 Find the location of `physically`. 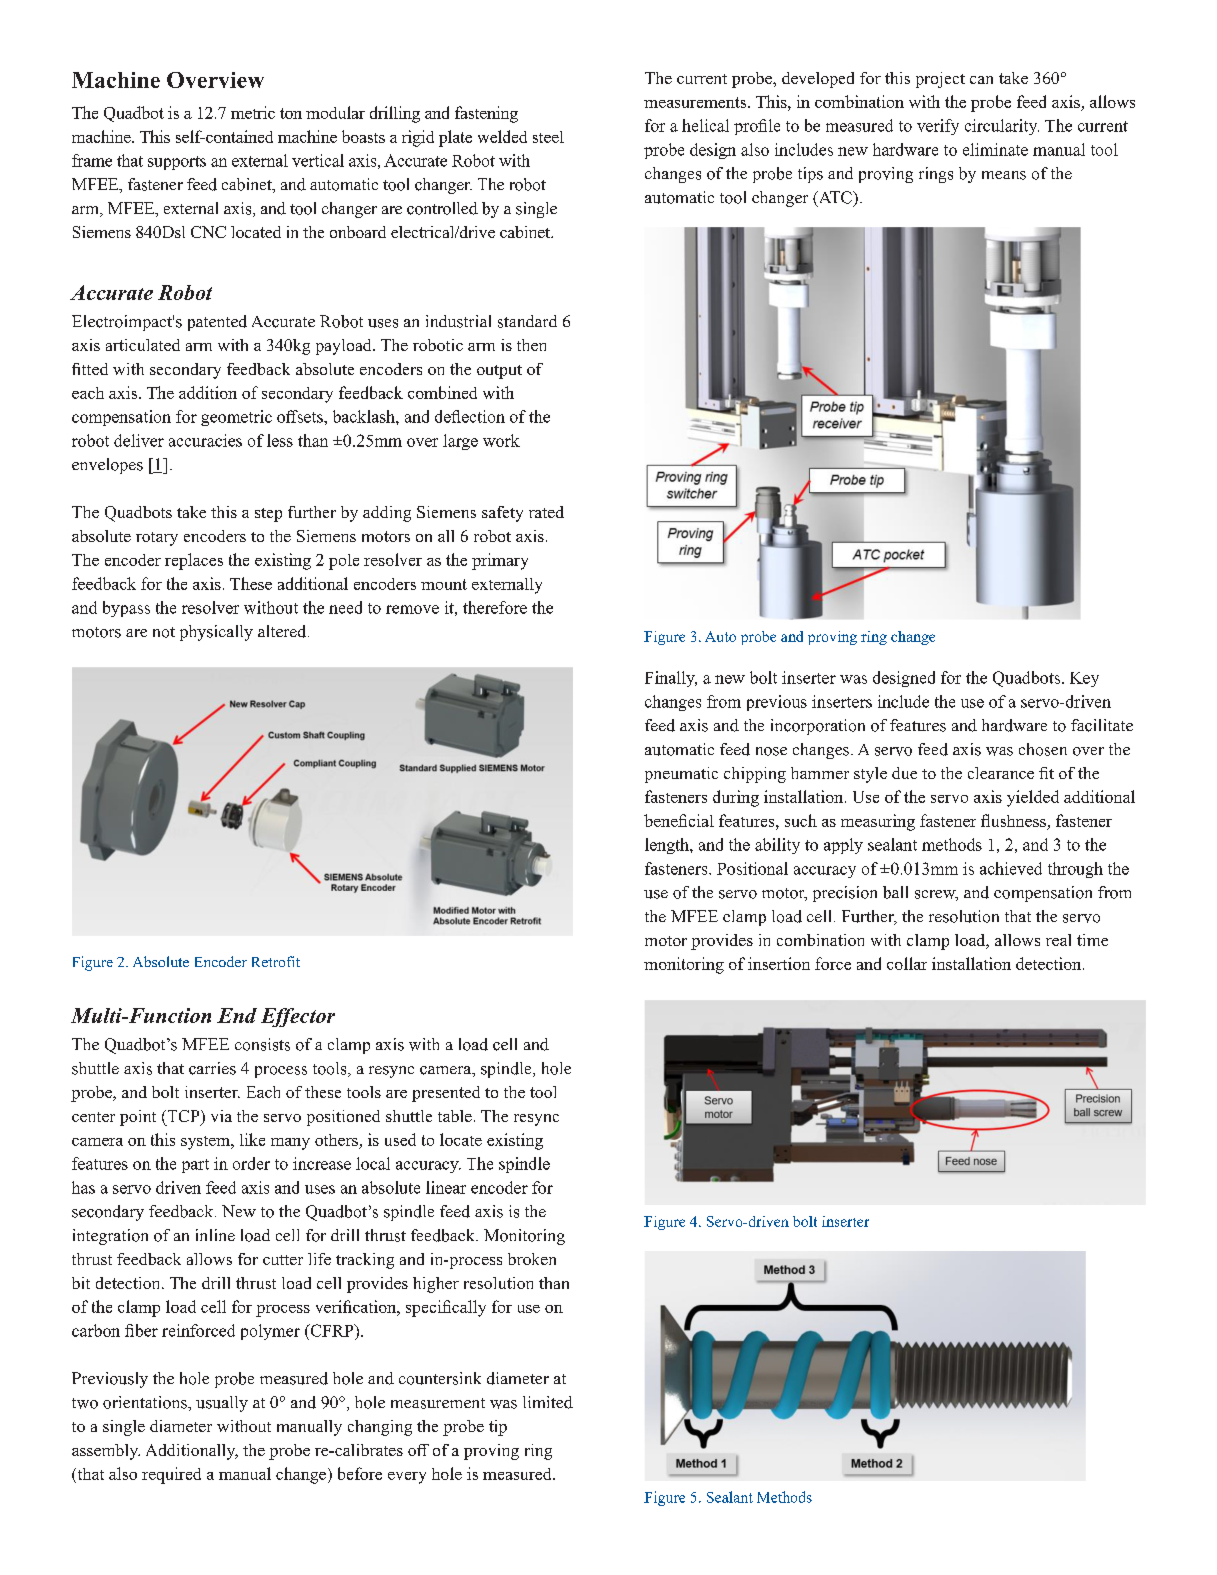

physically is located at coordinates (216, 633).
